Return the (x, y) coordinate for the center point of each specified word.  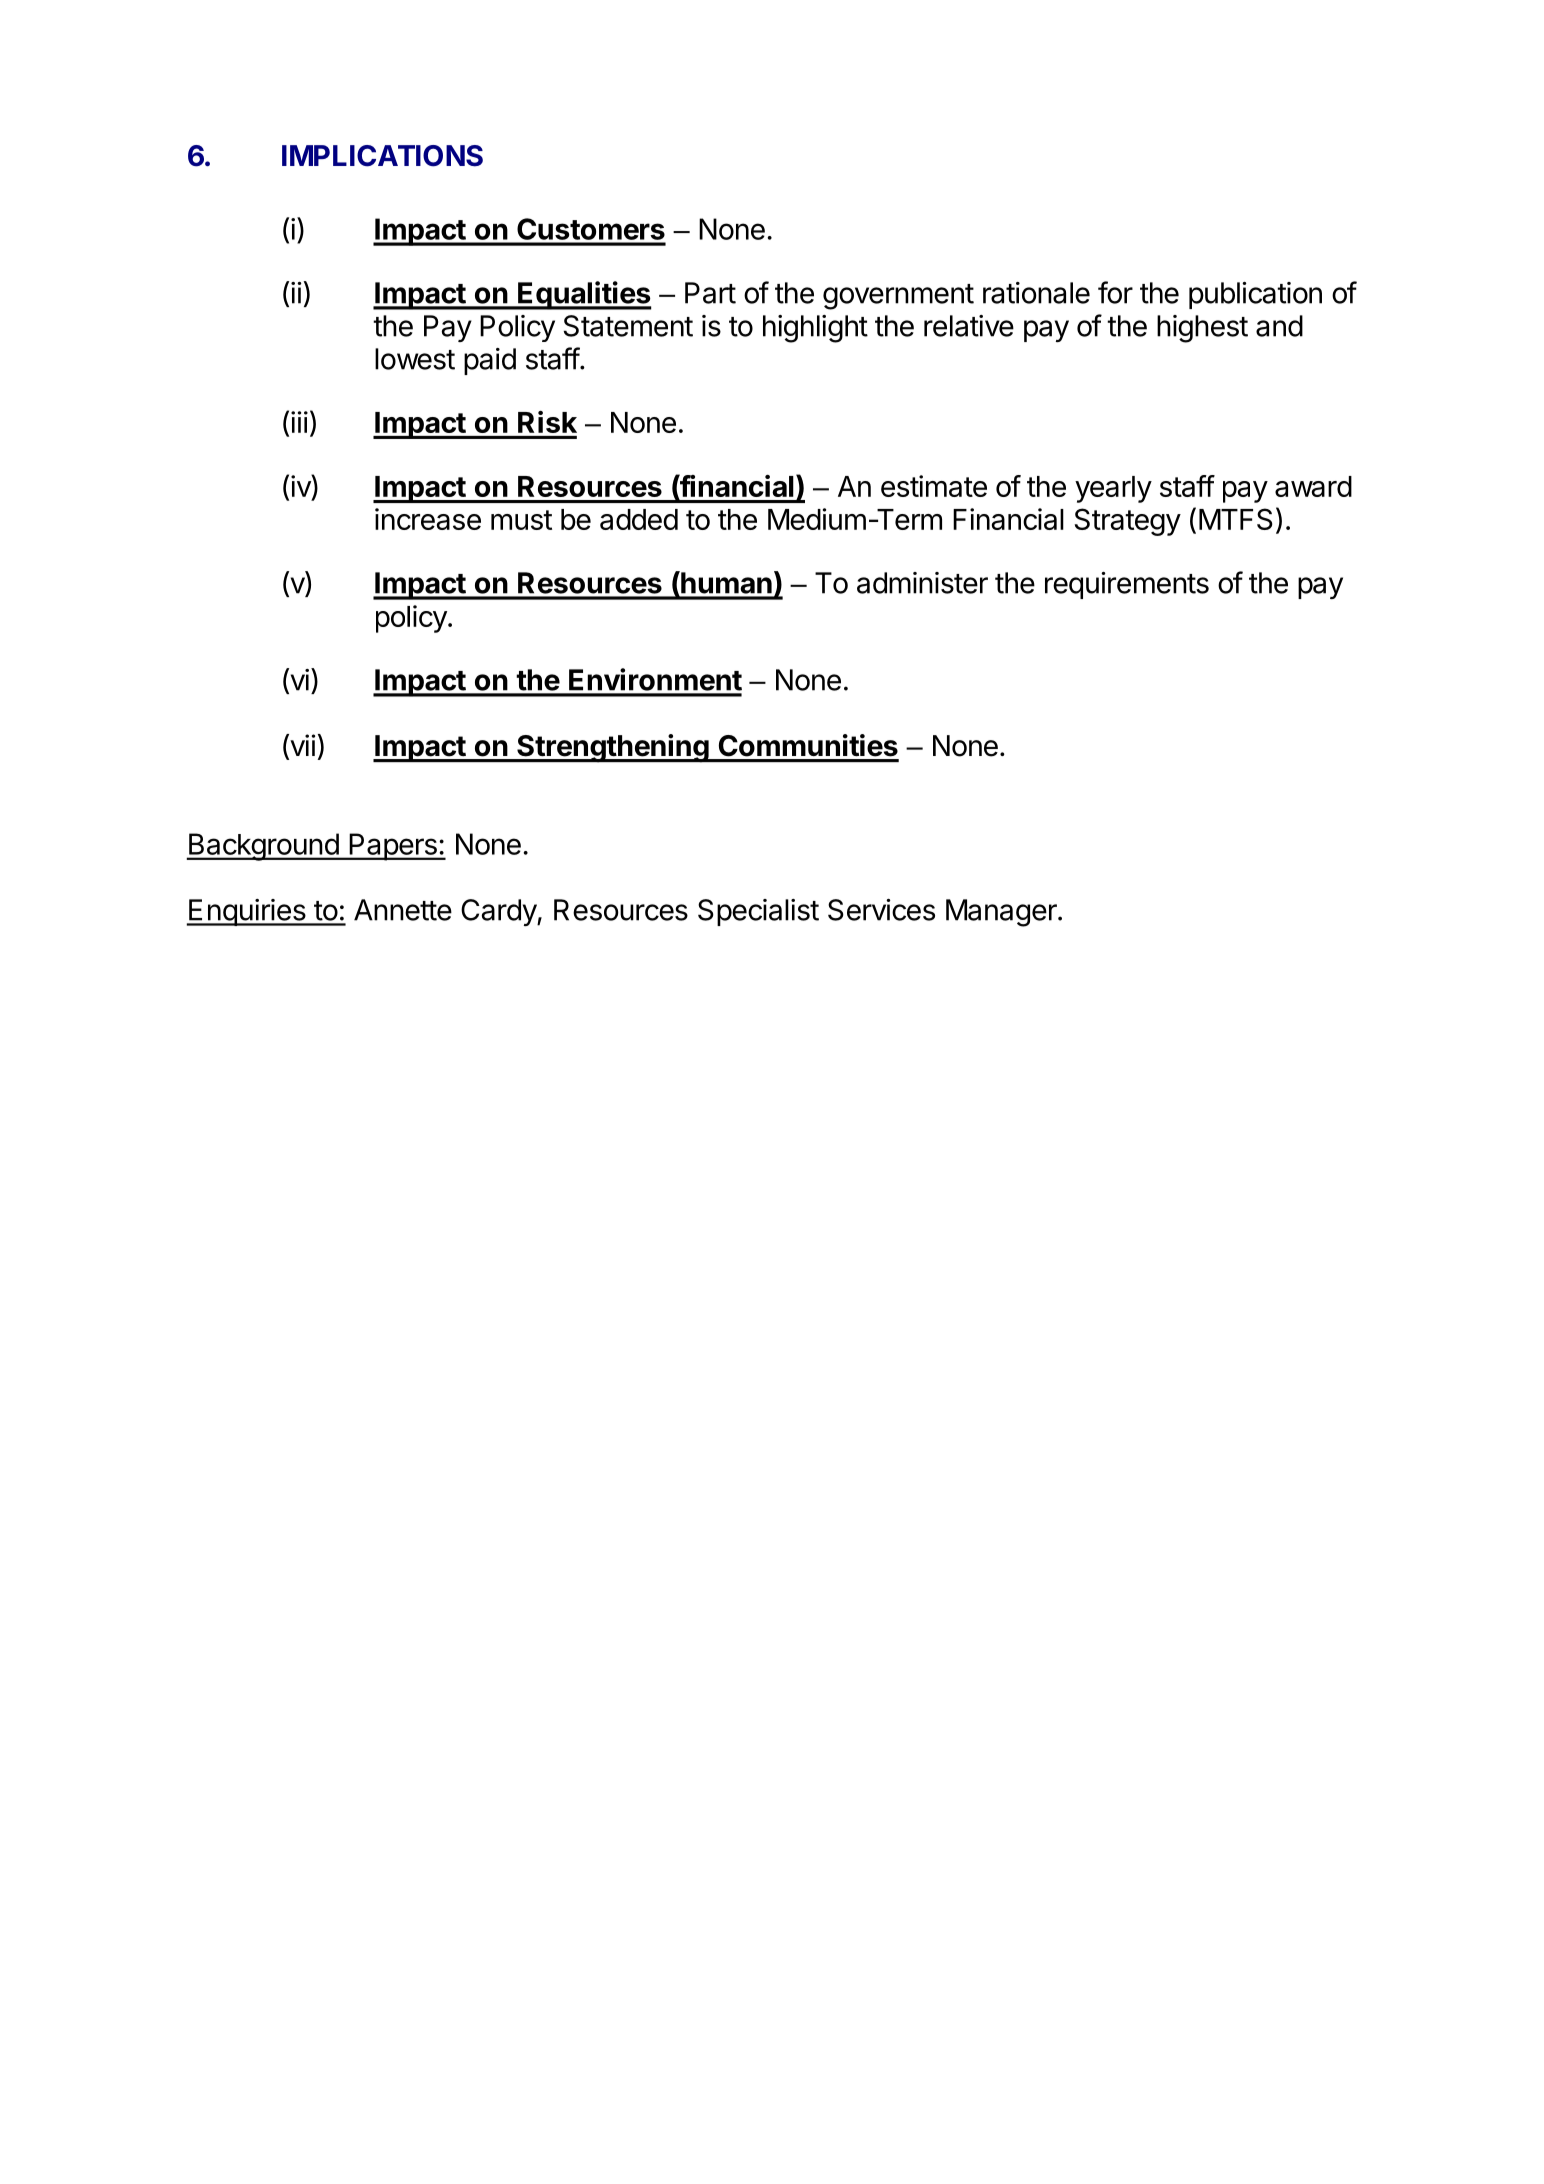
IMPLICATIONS (382, 156)
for (1115, 292)
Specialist (758, 912)
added (639, 519)
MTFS (1236, 519)
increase (428, 519)
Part (710, 293)
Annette (403, 910)
